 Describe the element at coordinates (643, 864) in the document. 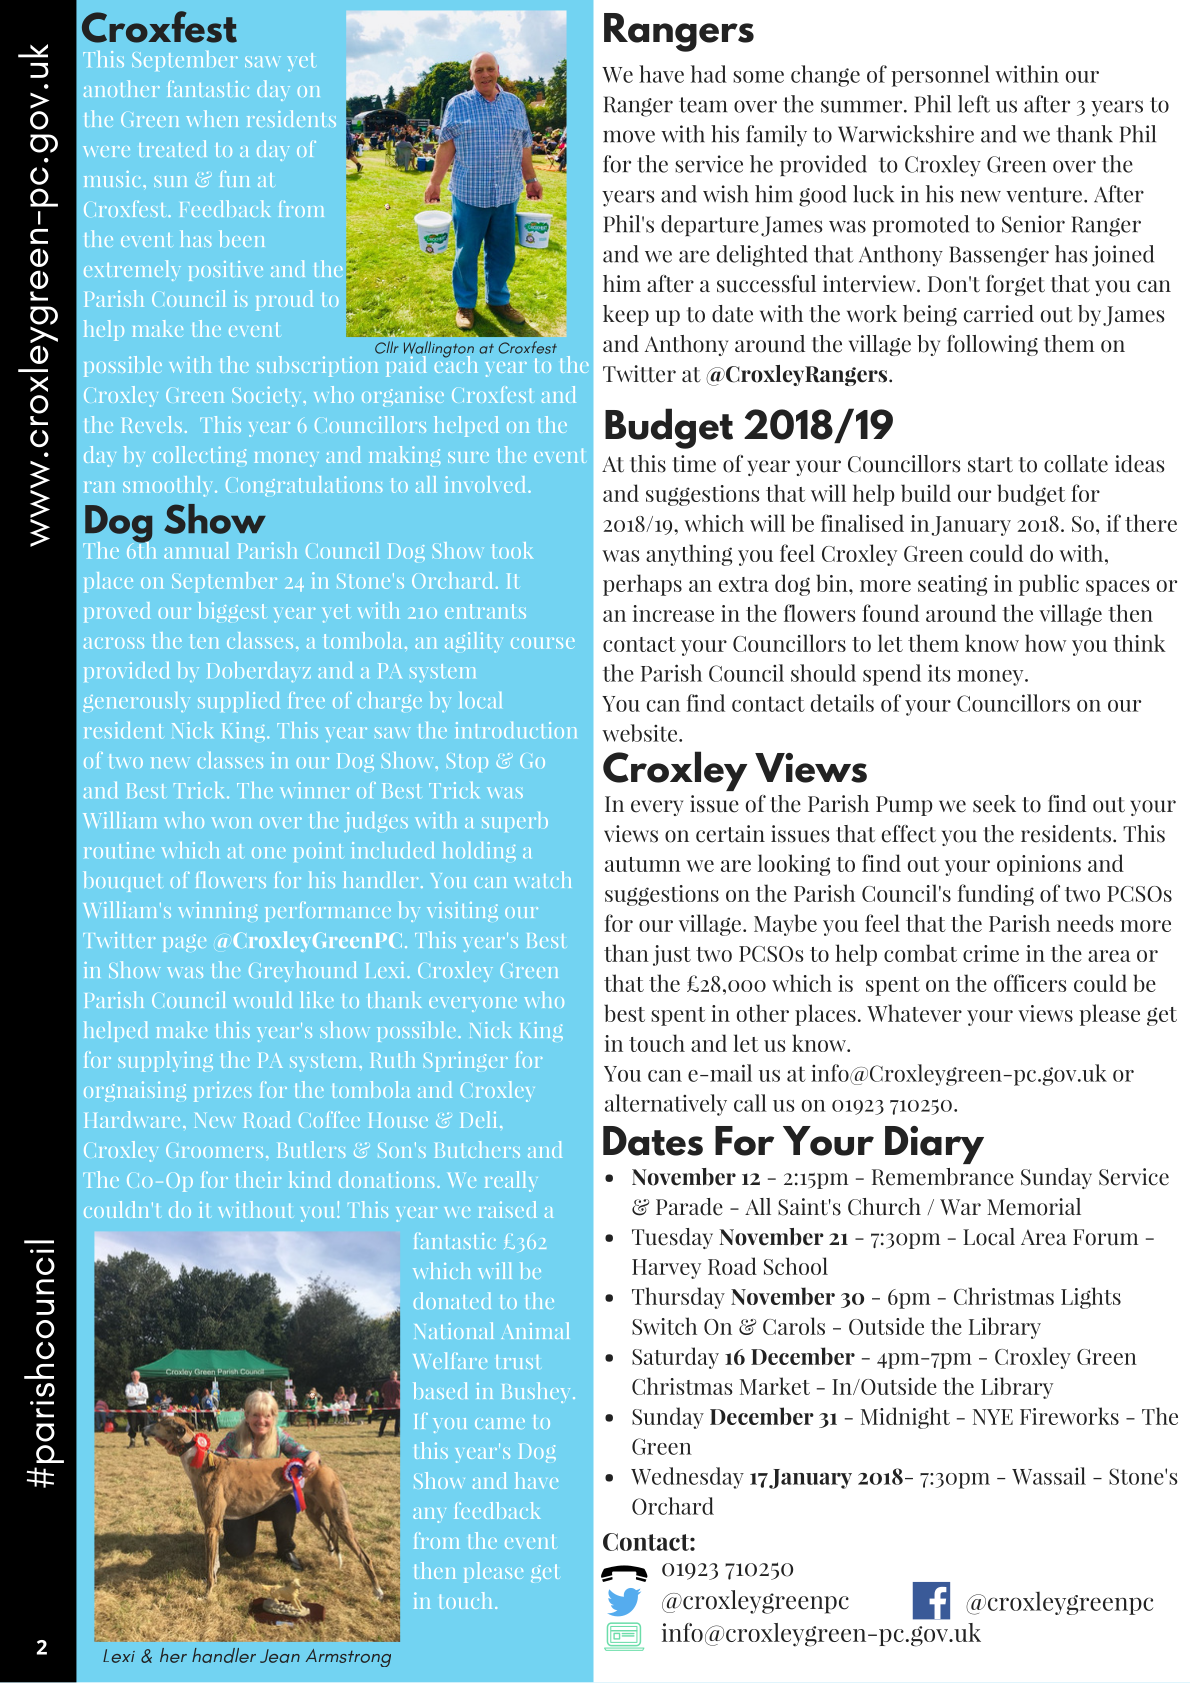

I see `autumn` at that location.
